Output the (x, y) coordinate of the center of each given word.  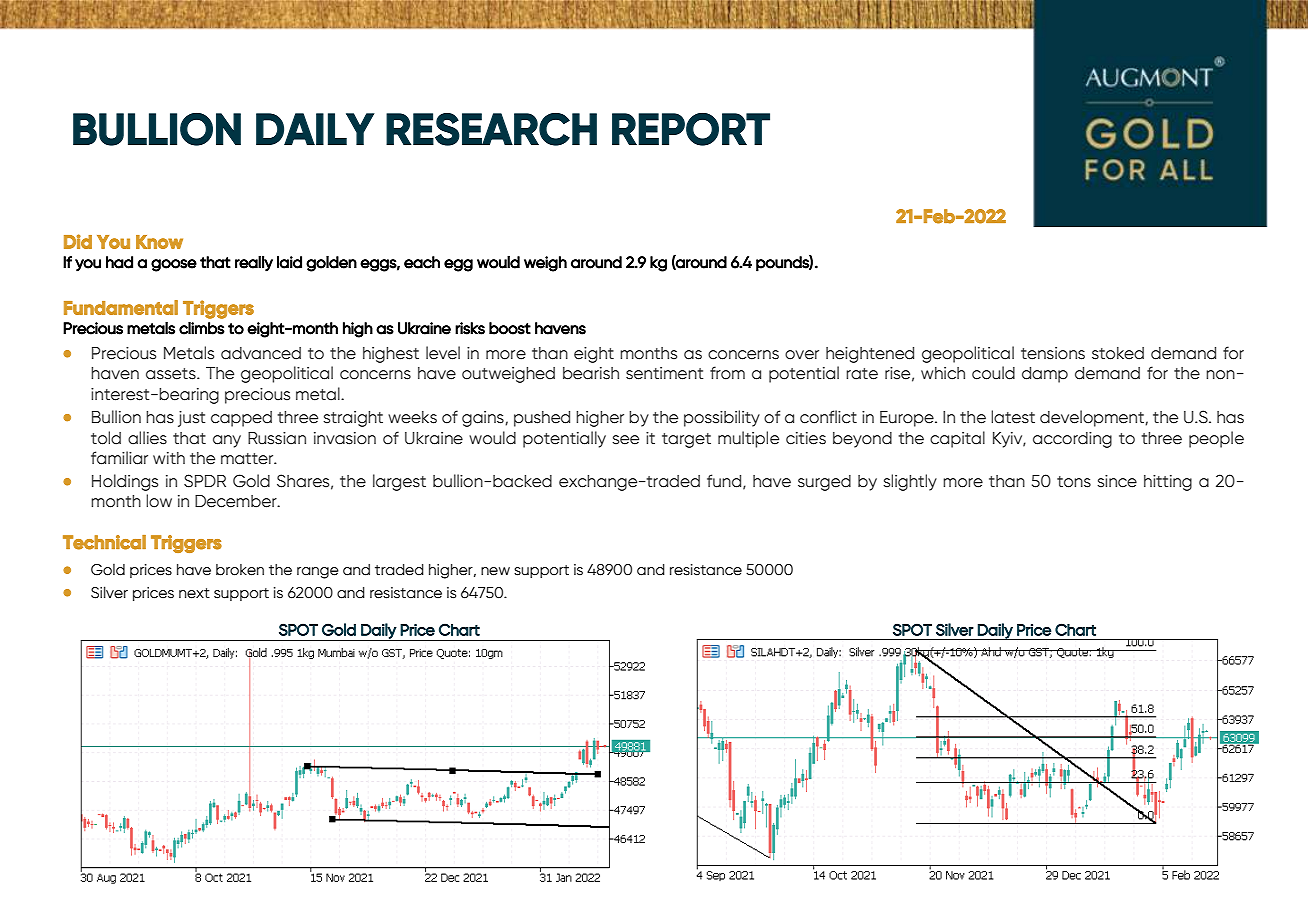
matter (248, 459)
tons (1074, 482)
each (422, 262)
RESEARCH (491, 129)
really (254, 264)
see (625, 440)
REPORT (691, 129)
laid (289, 262)
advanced (261, 353)
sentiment (664, 373)
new (495, 571)
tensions (1053, 353)
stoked (1118, 353)
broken (240, 570)
